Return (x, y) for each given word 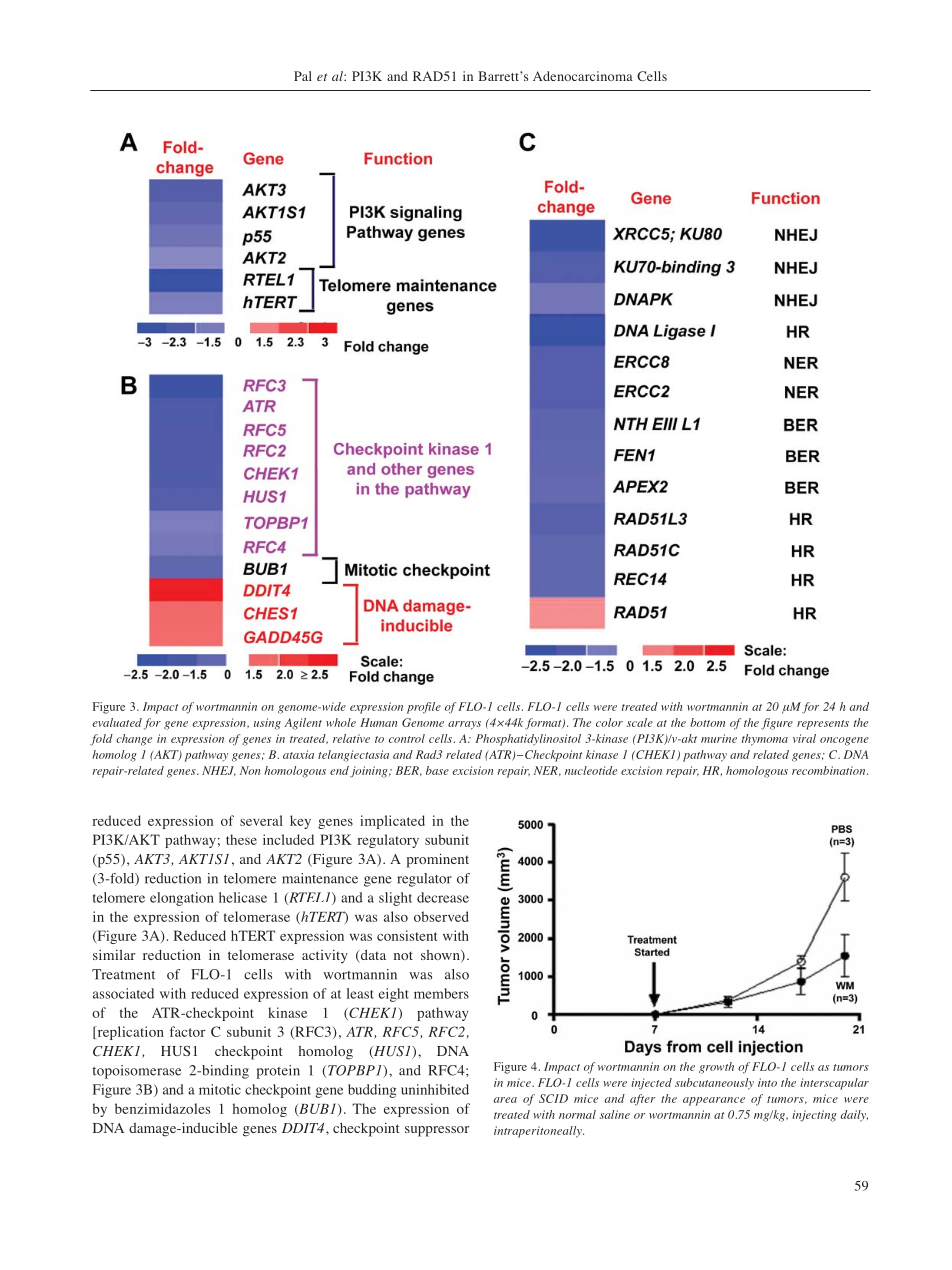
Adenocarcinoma (583, 76)
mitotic (220, 1089)
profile (424, 708)
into (767, 1082)
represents (823, 725)
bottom (707, 722)
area (505, 1100)
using (267, 724)
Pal (303, 76)
